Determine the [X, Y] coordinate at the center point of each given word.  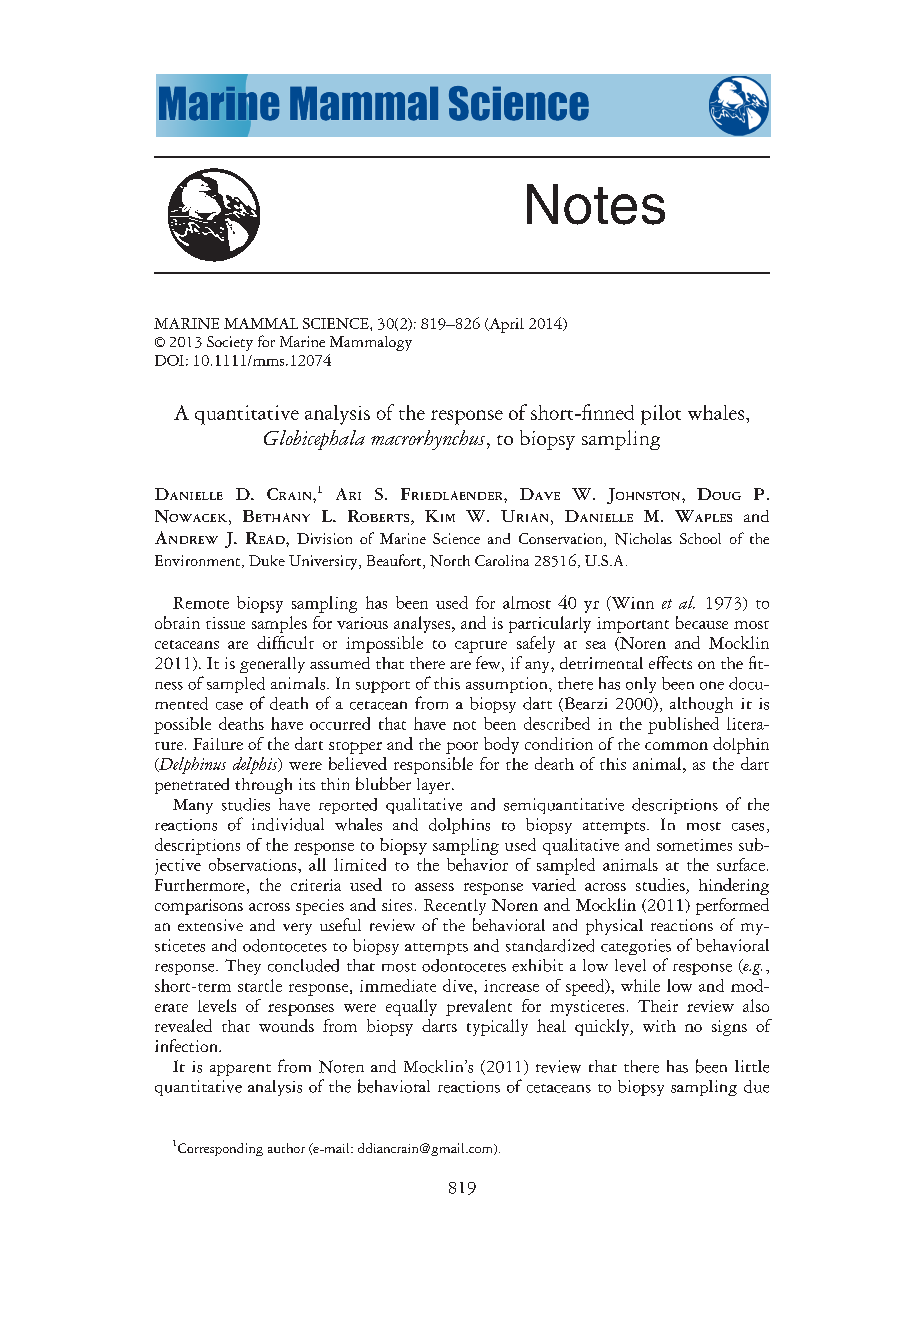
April [505, 325]
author [286, 1148]
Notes [596, 204]
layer [435, 786]
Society [230, 343]
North [450, 561]
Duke [267, 560]
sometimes [694, 845]
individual [288, 824]
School [700, 538]
